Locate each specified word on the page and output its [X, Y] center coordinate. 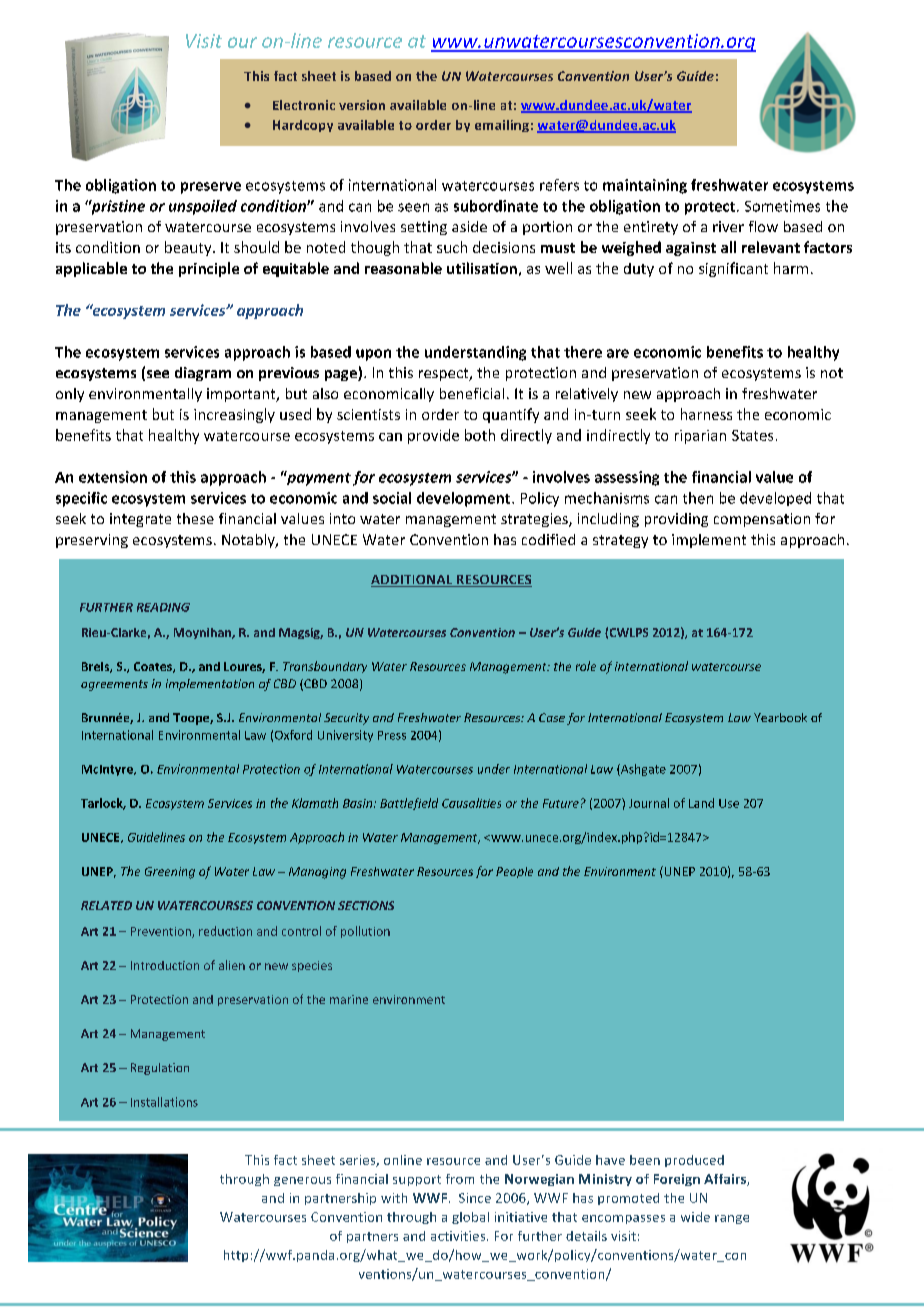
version [362, 105]
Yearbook [780, 717]
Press [392, 735]
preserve [211, 188]
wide [695, 1217]
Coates [154, 667]
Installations [164, 1102]
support [417, 1180]
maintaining [645, 186]
